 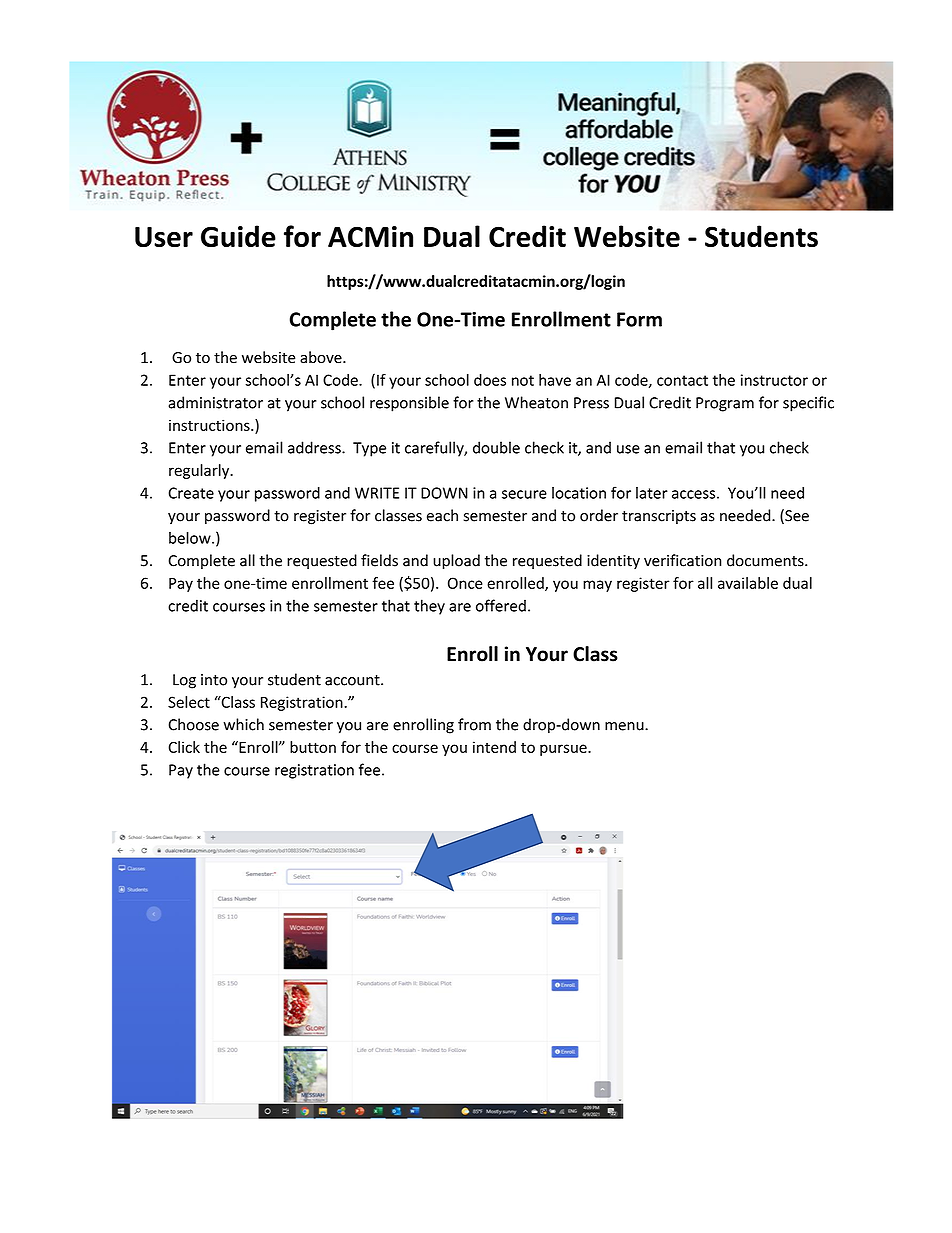 I want to click on which, so click(x=243, y=724).
